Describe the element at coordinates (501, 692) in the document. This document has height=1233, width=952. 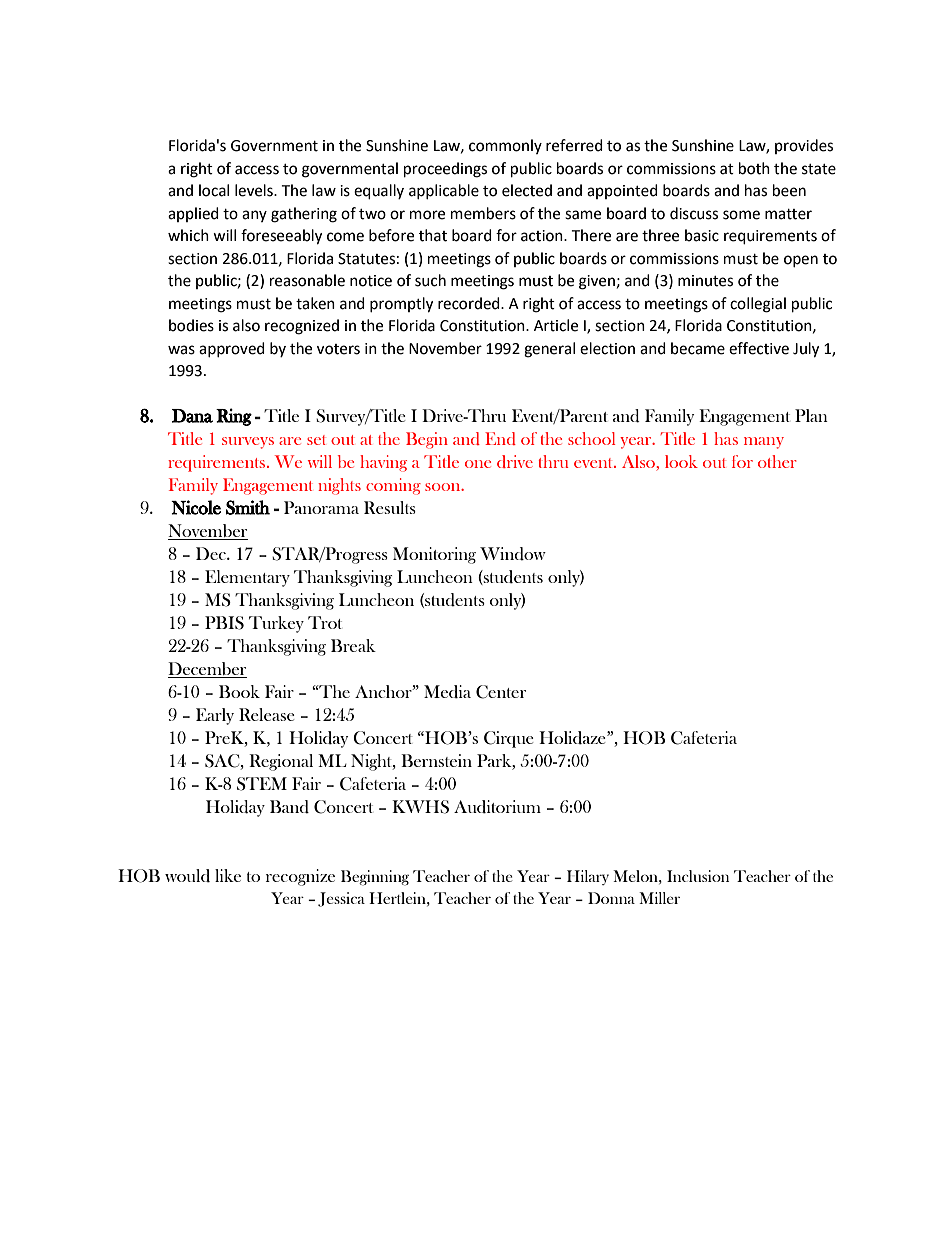
I see `Center` at that location.
